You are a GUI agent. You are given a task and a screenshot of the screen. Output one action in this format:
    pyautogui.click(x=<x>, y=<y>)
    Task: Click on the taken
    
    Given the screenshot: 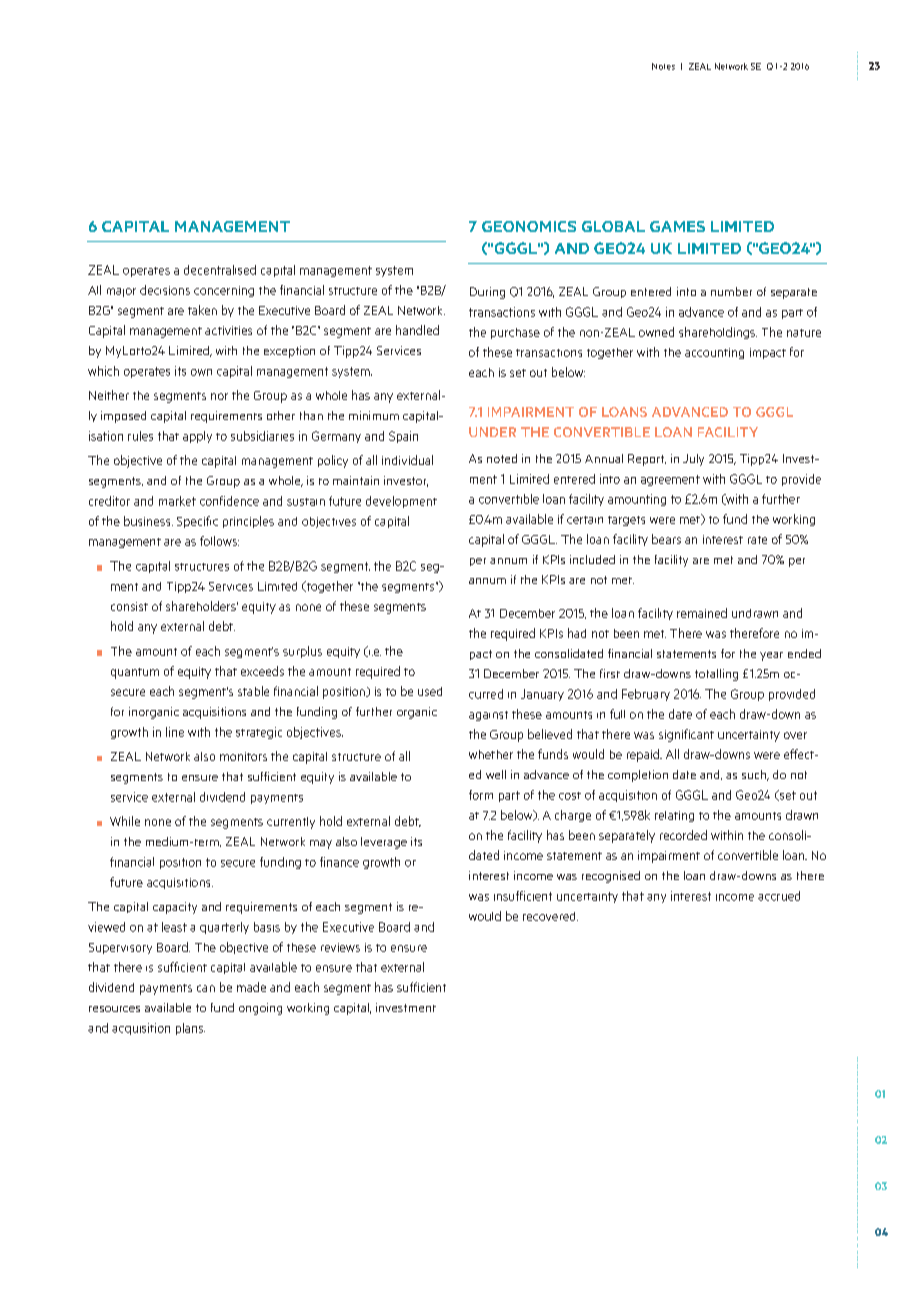 What is the action you would take?
    pyautogui.click(x=202, y=310)
